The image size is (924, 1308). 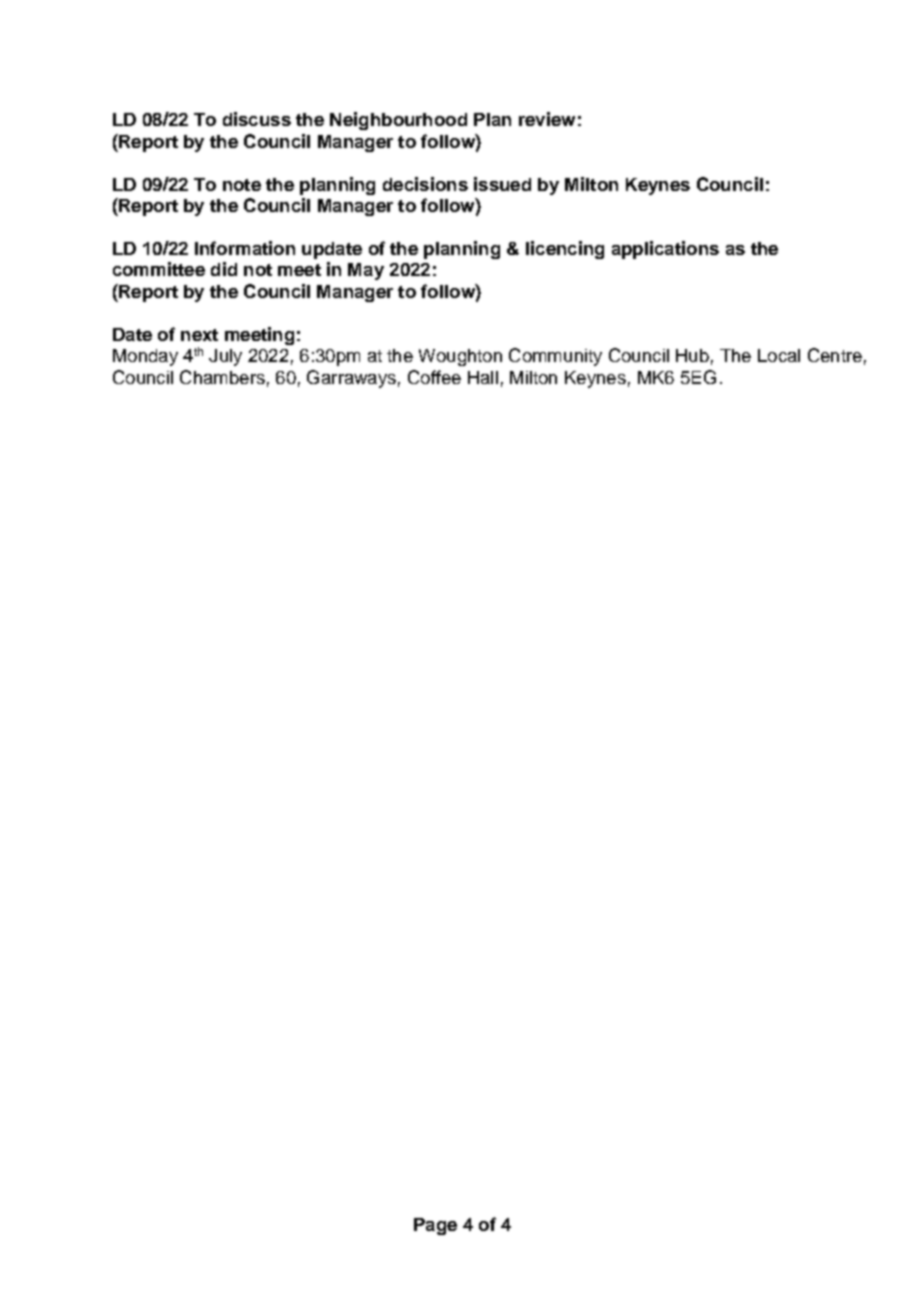 What do you see at coordinates (692, 355) in the page?
I see `Hub` at bounding box center [692, 355].
